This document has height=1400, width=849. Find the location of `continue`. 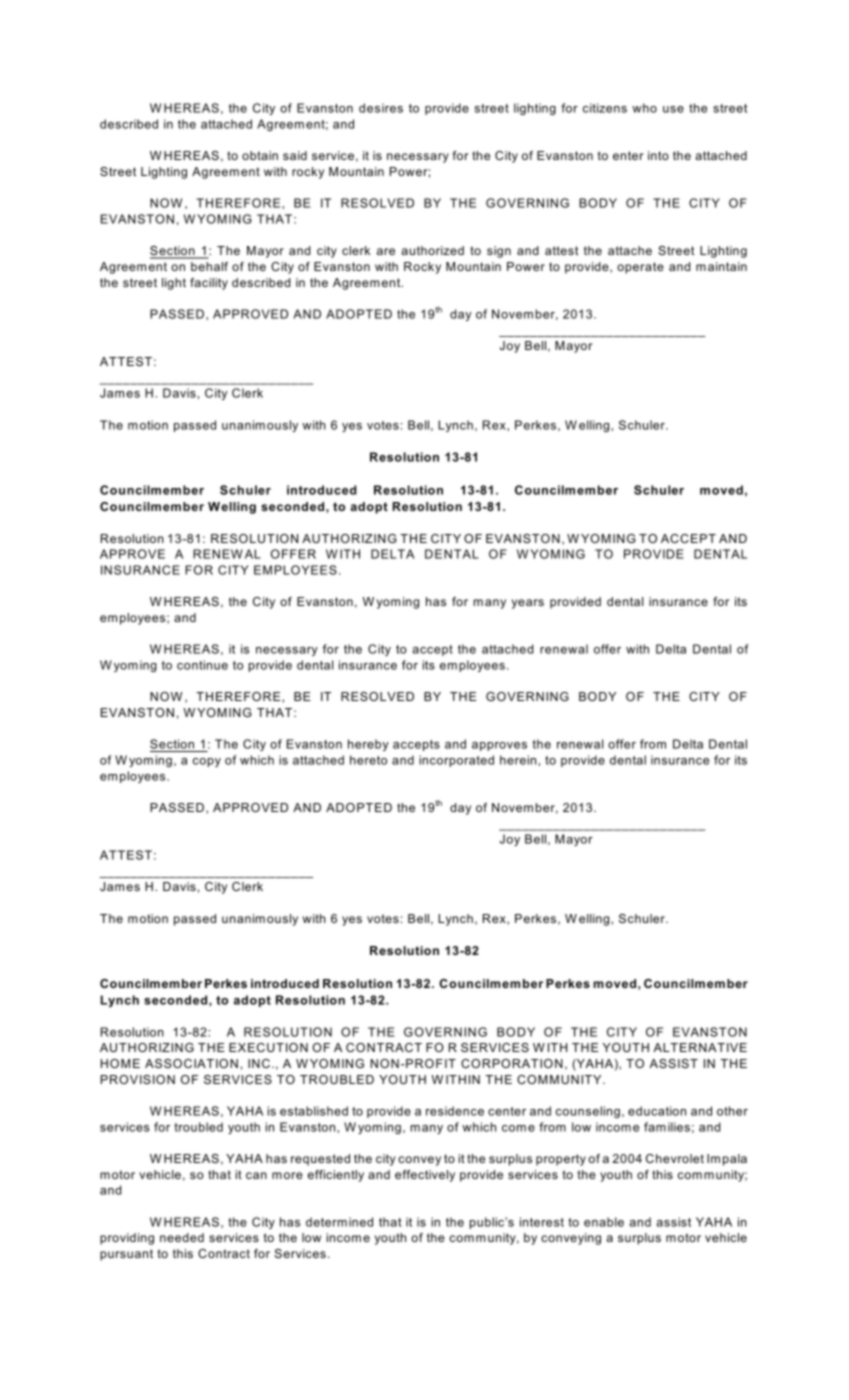

continue is located at coordinates (202, 665).
